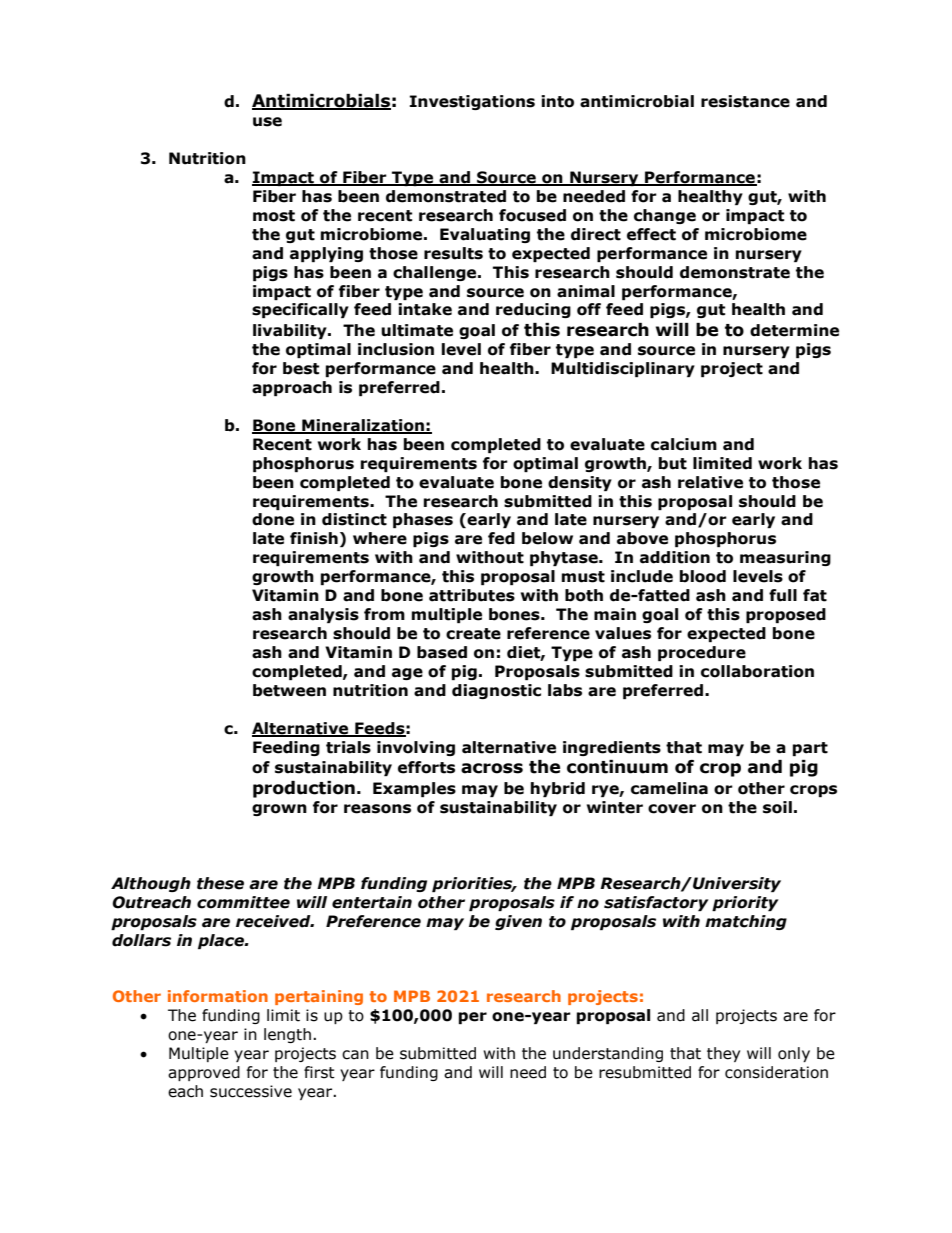 Image resolution: width=952 pixels, height=1233 pixels. I want to click on collaboration, so click(757, 671).
